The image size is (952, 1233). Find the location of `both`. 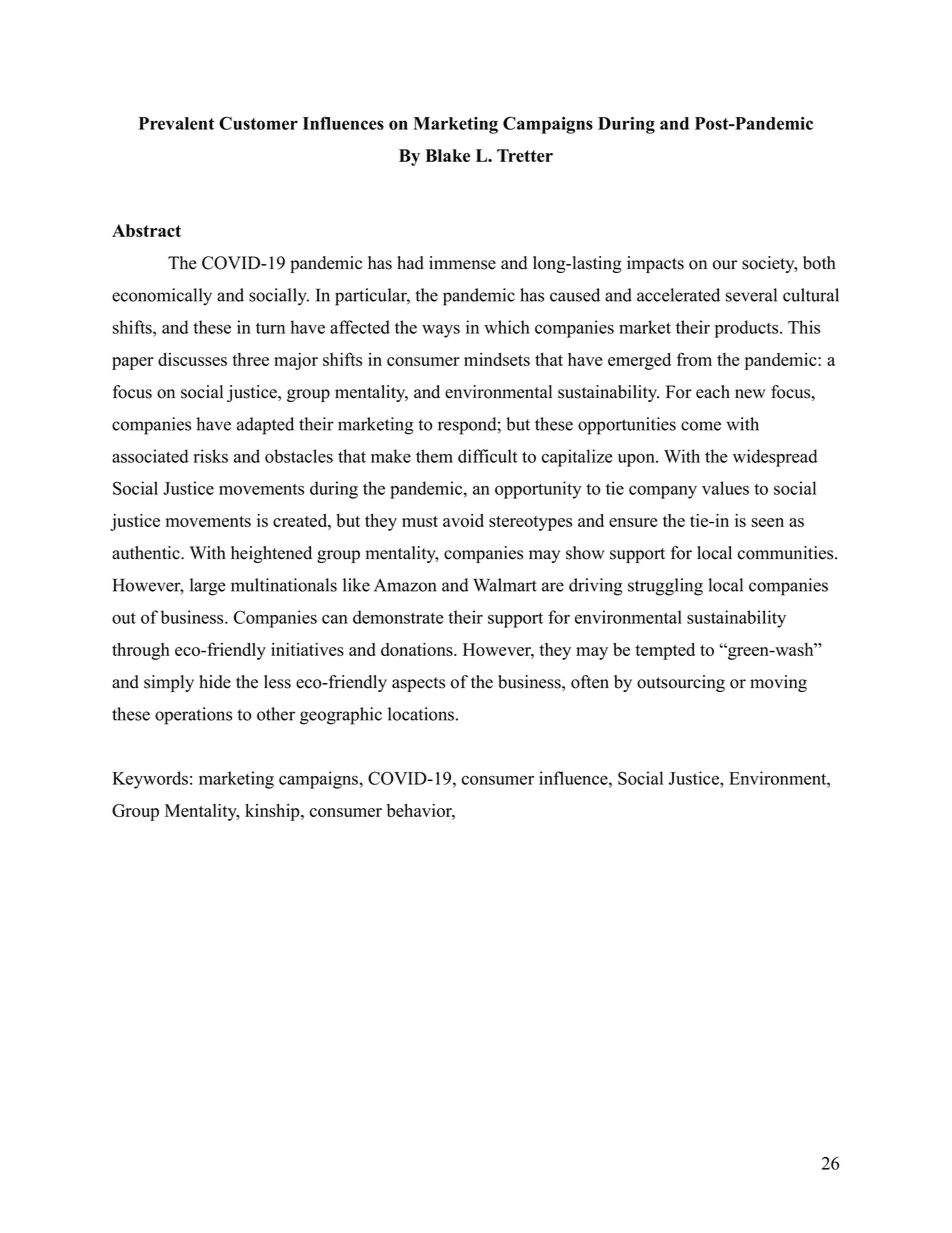

both is located at coordinates (819, 263).
